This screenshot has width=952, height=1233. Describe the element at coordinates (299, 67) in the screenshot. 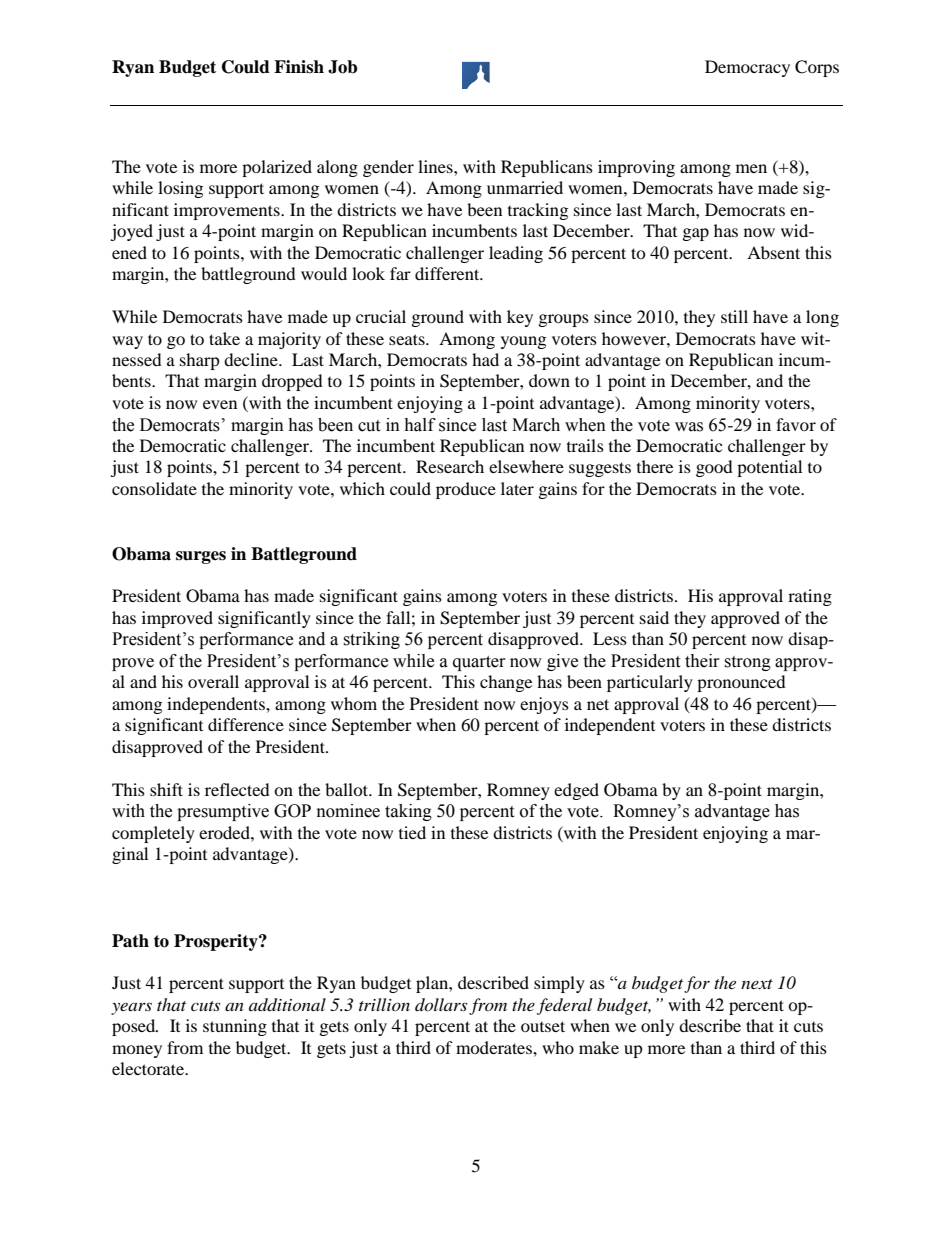

I see `Finish` at that location.
